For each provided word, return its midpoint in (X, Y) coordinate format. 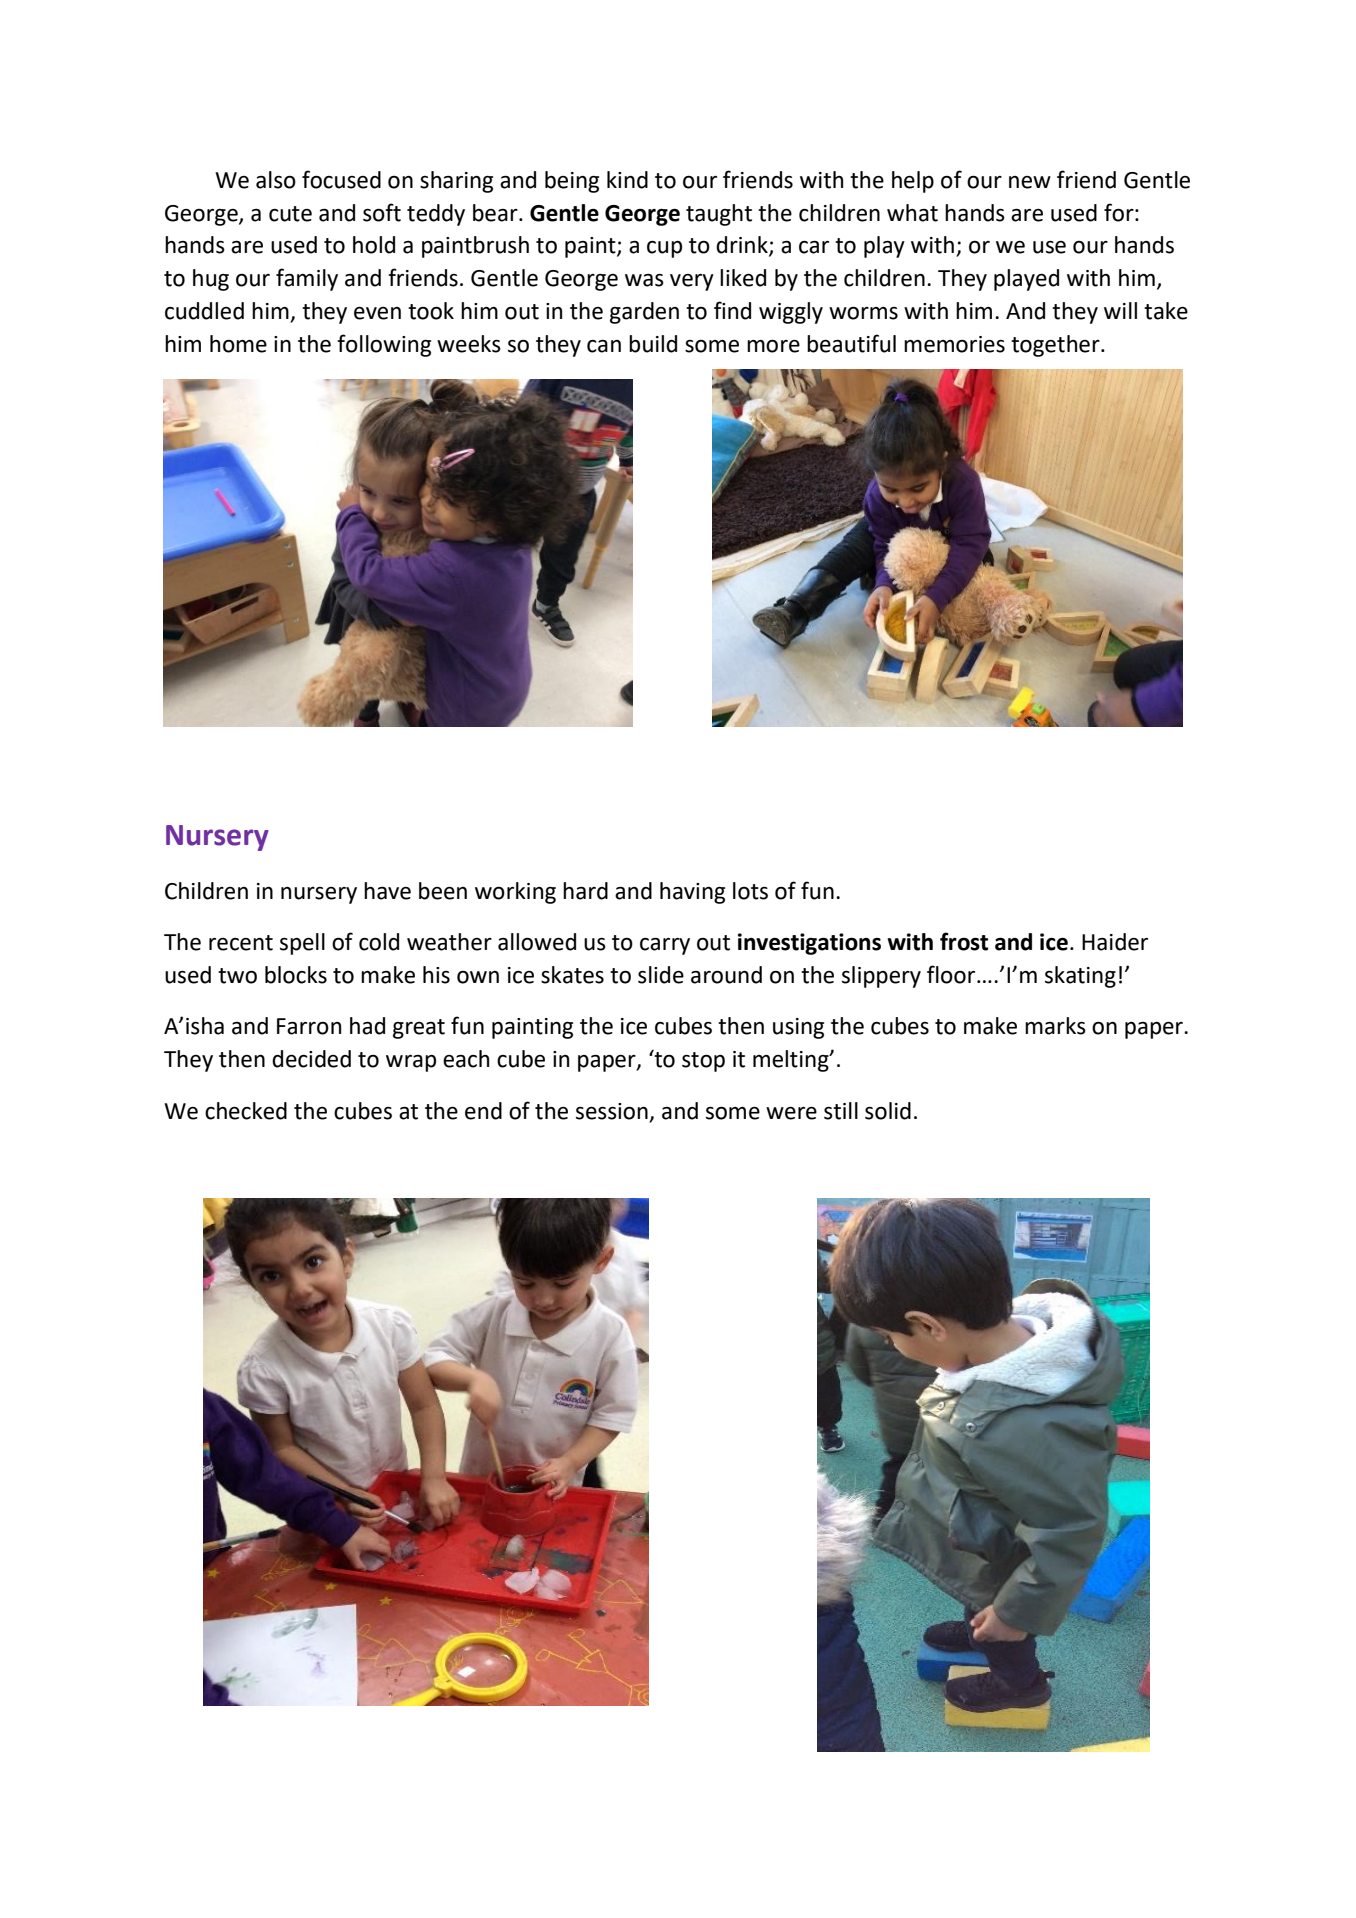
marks (1055, 1026)
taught (719, 215)
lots (750, 891)
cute (290, 214)
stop (703, 1062)
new (1030, 182)
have (387, 891)
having (692, 893)
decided (311, 1059)
